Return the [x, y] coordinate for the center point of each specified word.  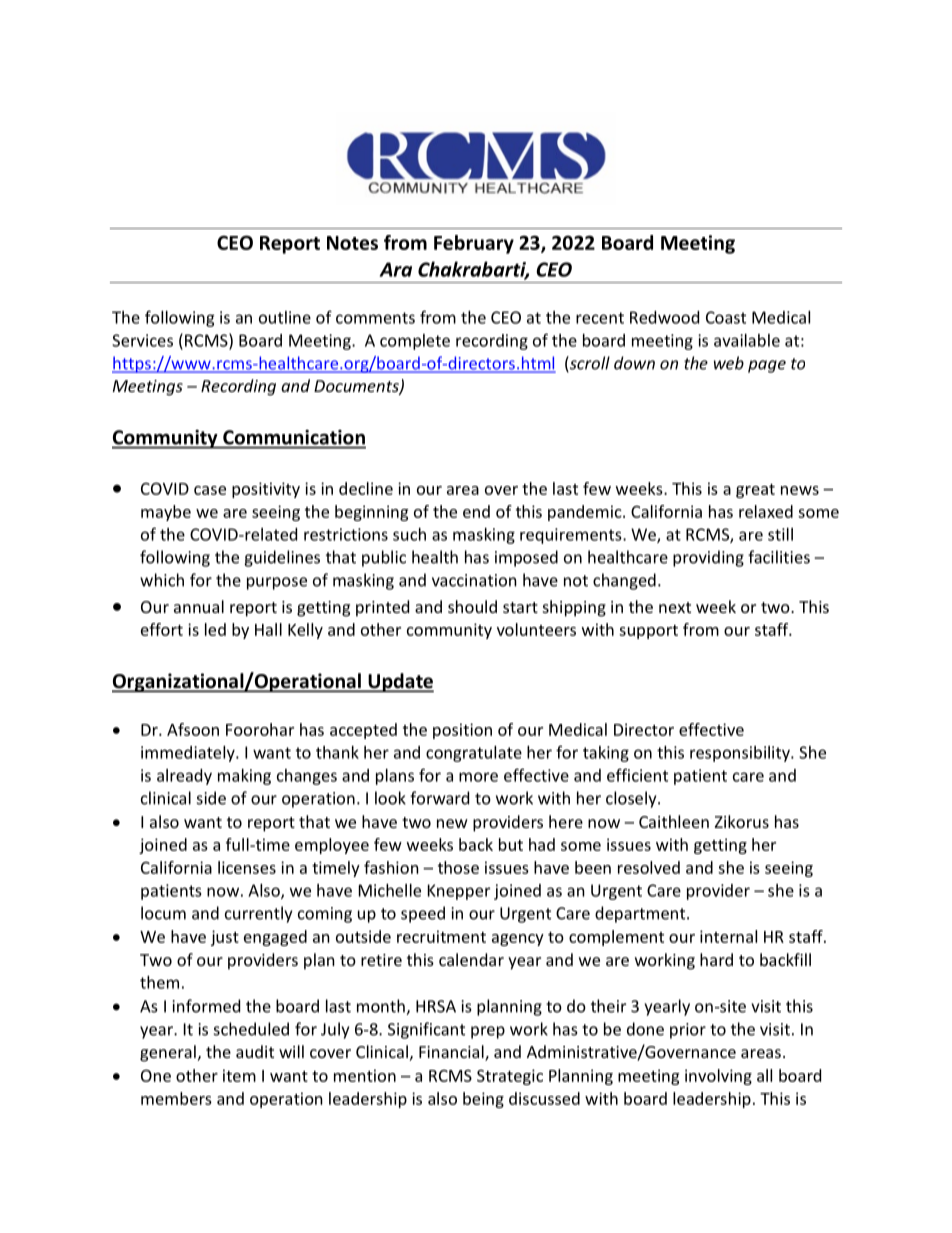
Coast [726, 317]
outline [285, 317]
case [210, 490]
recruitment [441, 936]
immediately [189, 754]
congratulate [474, 754]
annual [199, 606]
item [239, 1075]
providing [708, 558]
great [755, 491]
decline [366, 488]
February [474, 244]
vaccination [474, 580]
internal [728, 936]
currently [258, 914]
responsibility [741, 754]
